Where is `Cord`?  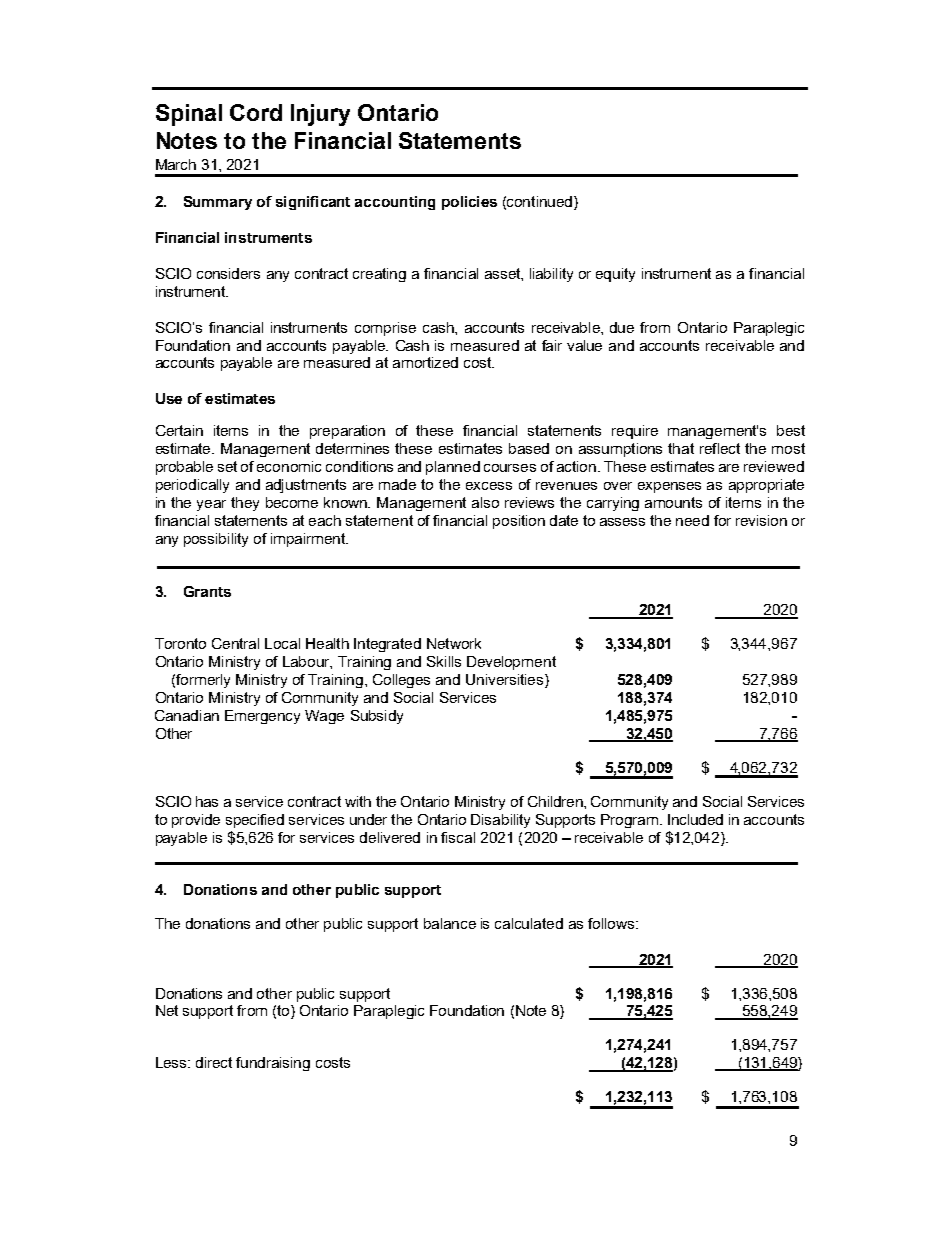 Cord is located at coordinates (256, 112).
